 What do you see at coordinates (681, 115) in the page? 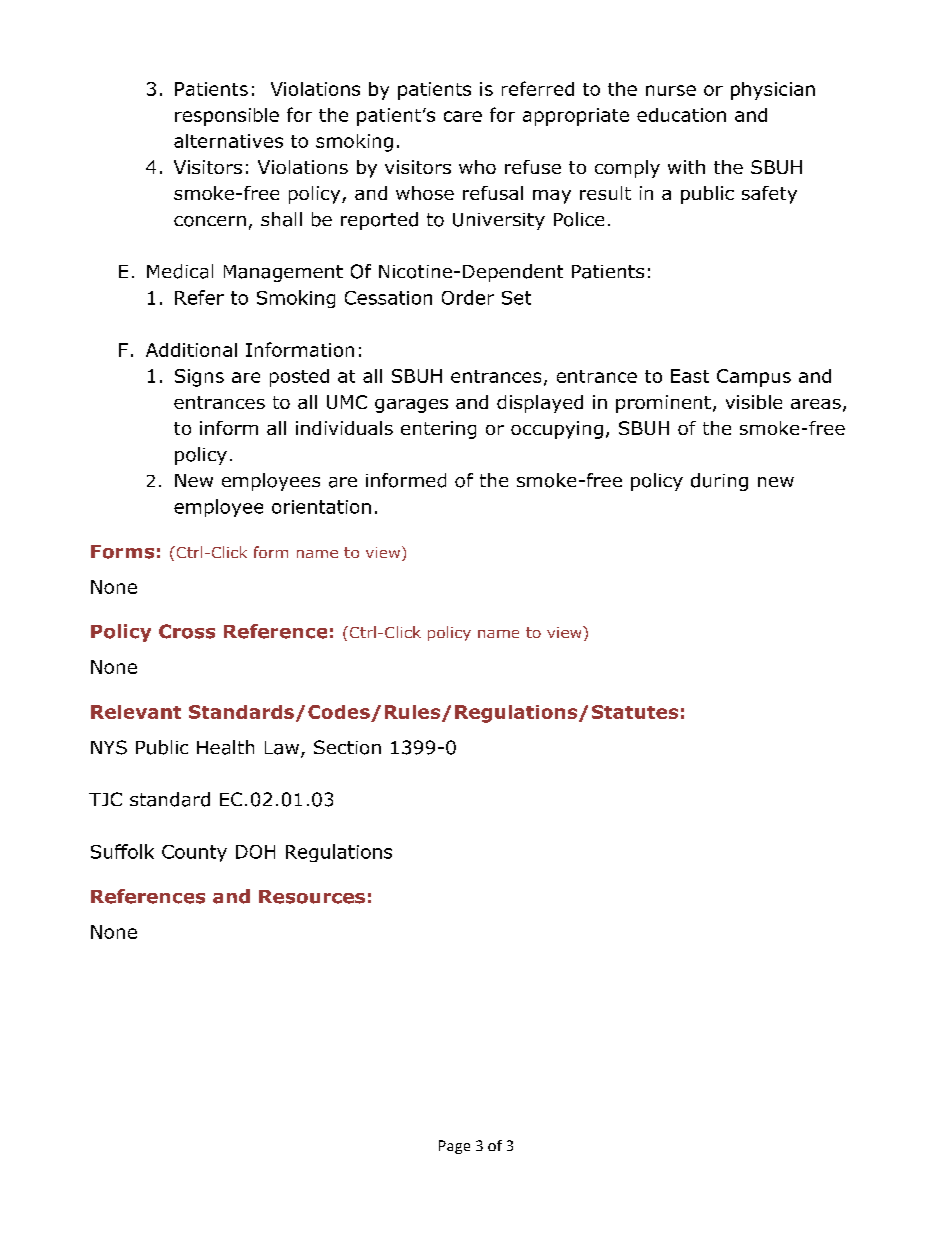
I see `education` at bounding box center [681, 115].
